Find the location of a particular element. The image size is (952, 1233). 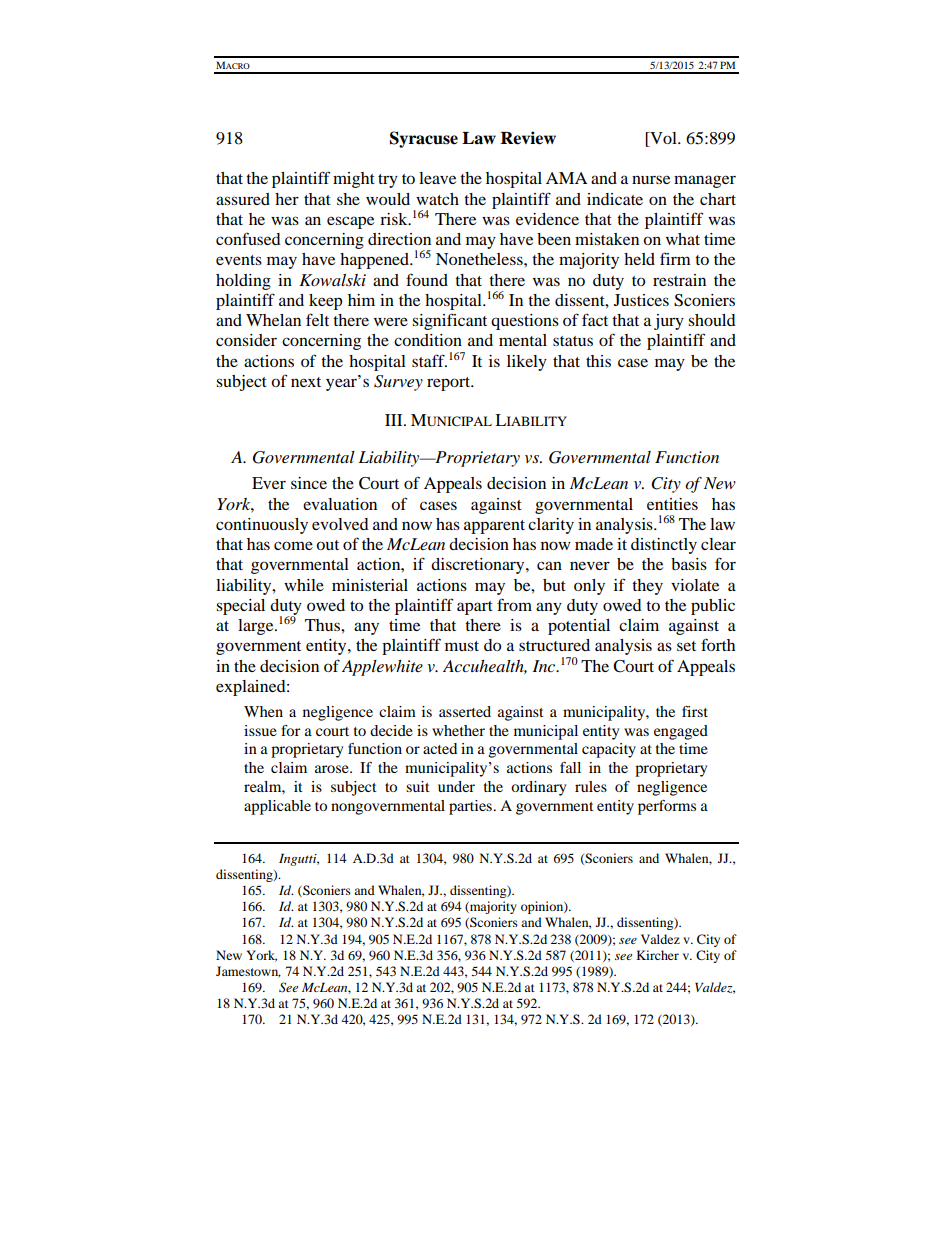

might is located at coordinates (354, 180).
